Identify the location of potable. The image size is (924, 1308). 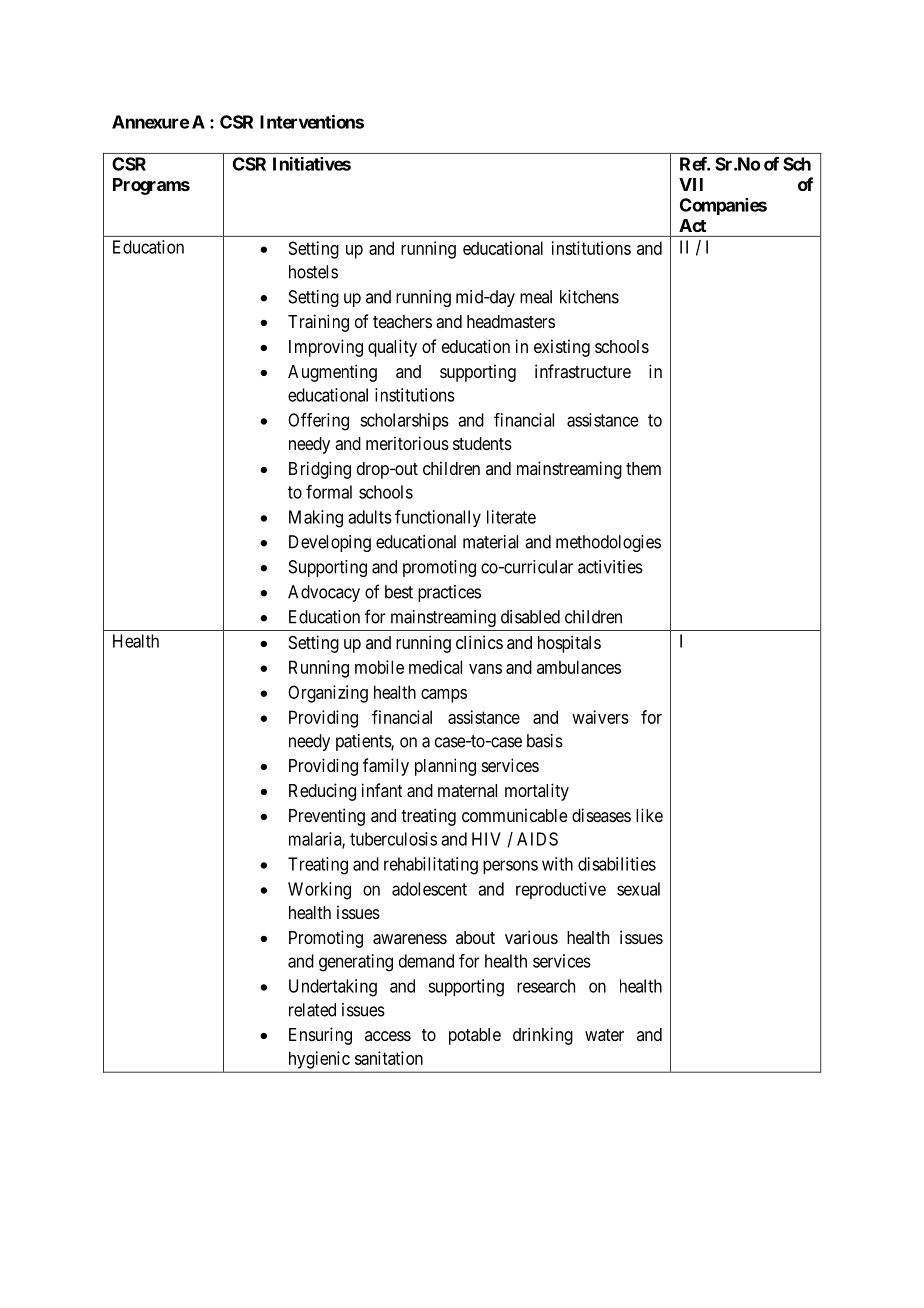
(475, 1036).
